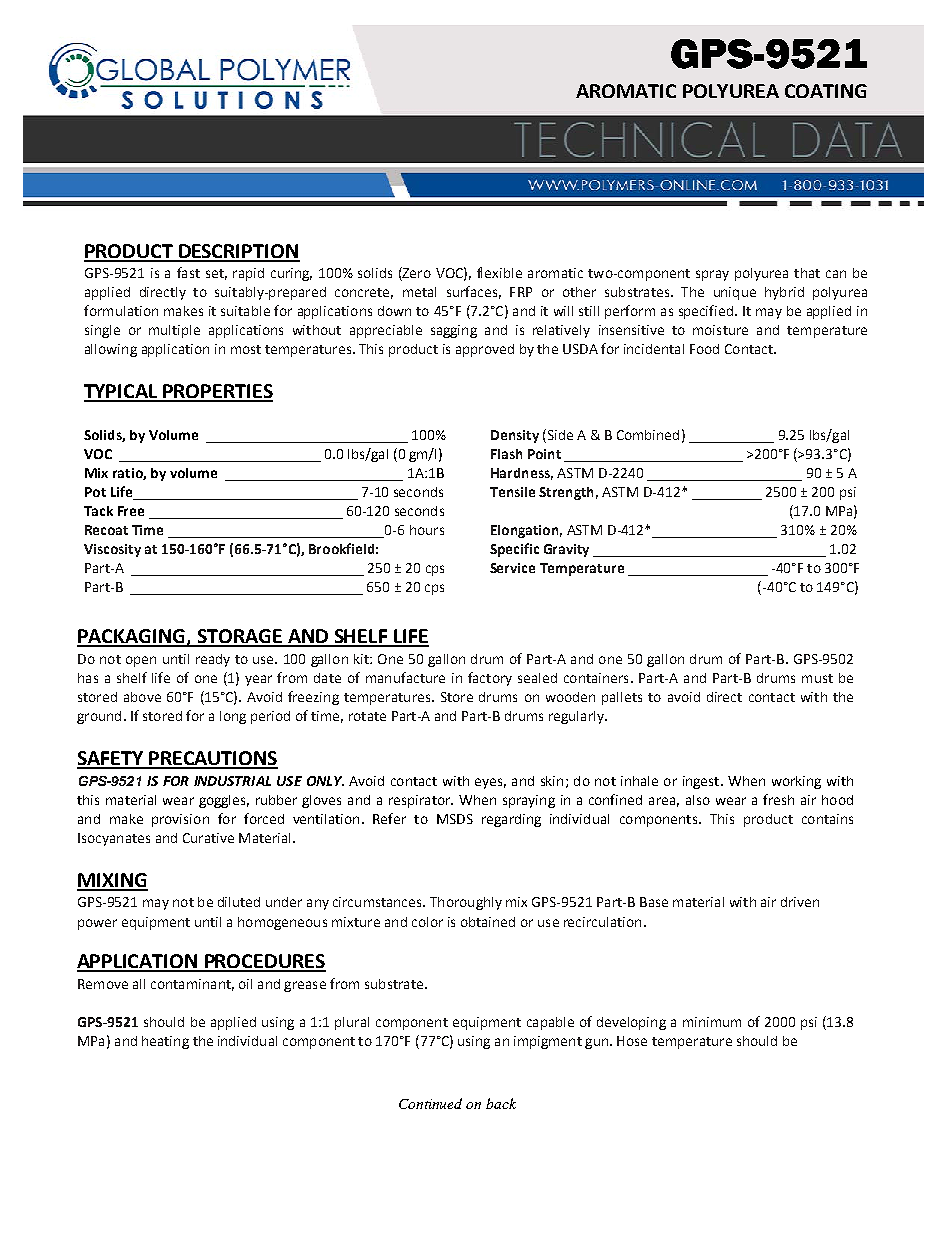 The image size is (952, 1233). What do you see at coordinates (188, 272) in the screenshot?
I see `fast` at bounding box center [188, 272].
